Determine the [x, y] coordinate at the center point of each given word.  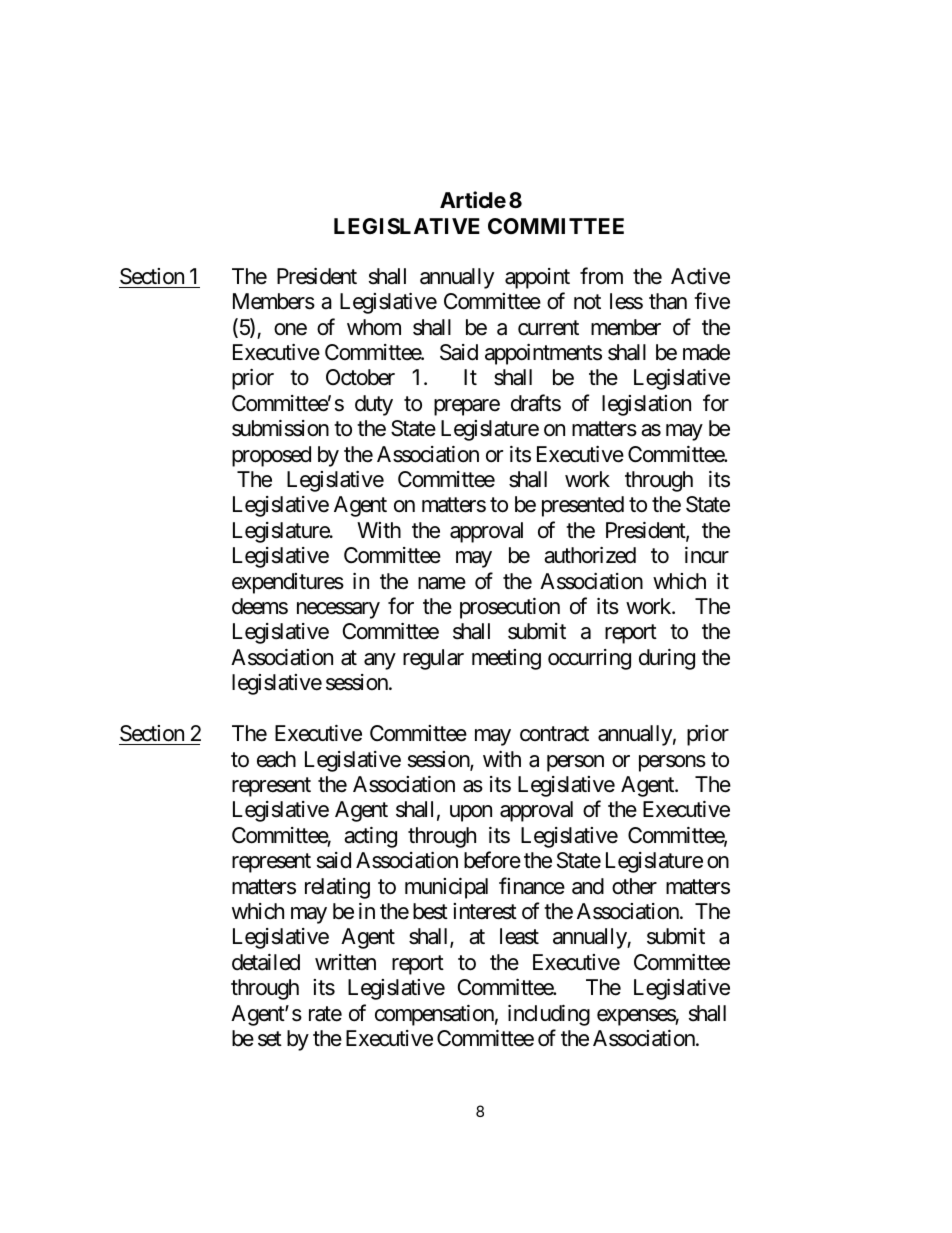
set [270, 1039]
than [668, 301]
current [548, 328]
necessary [338, 610]
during [667, 659]
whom [374, 327]
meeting [506, 659]
